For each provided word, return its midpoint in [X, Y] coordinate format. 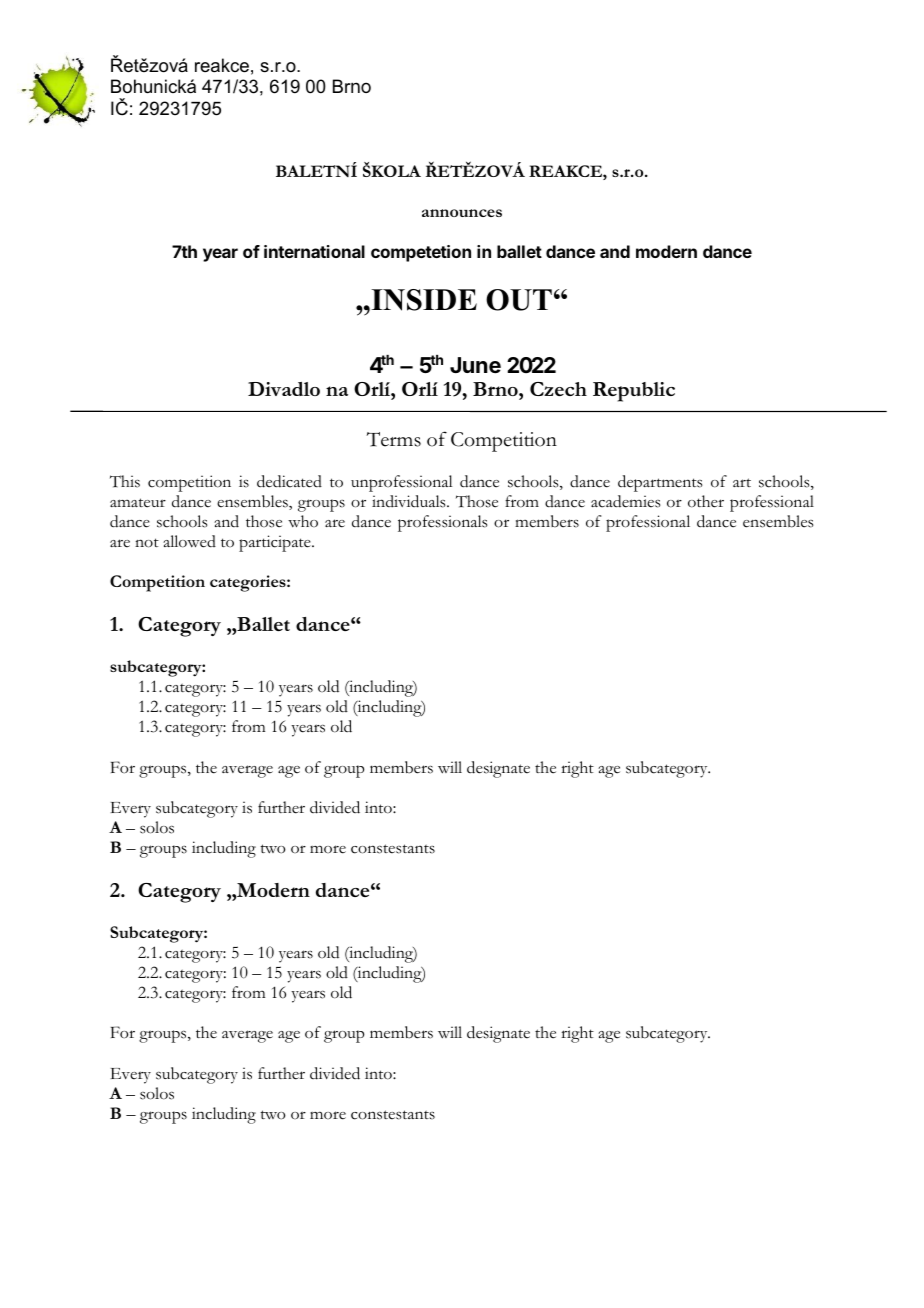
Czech [558, 389]
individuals [410, 501]
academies [626, 501]
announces [462, 213]
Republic [634, 392]
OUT [519, 300]
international [314, 251]
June [475, 365]
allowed [189, 541]
